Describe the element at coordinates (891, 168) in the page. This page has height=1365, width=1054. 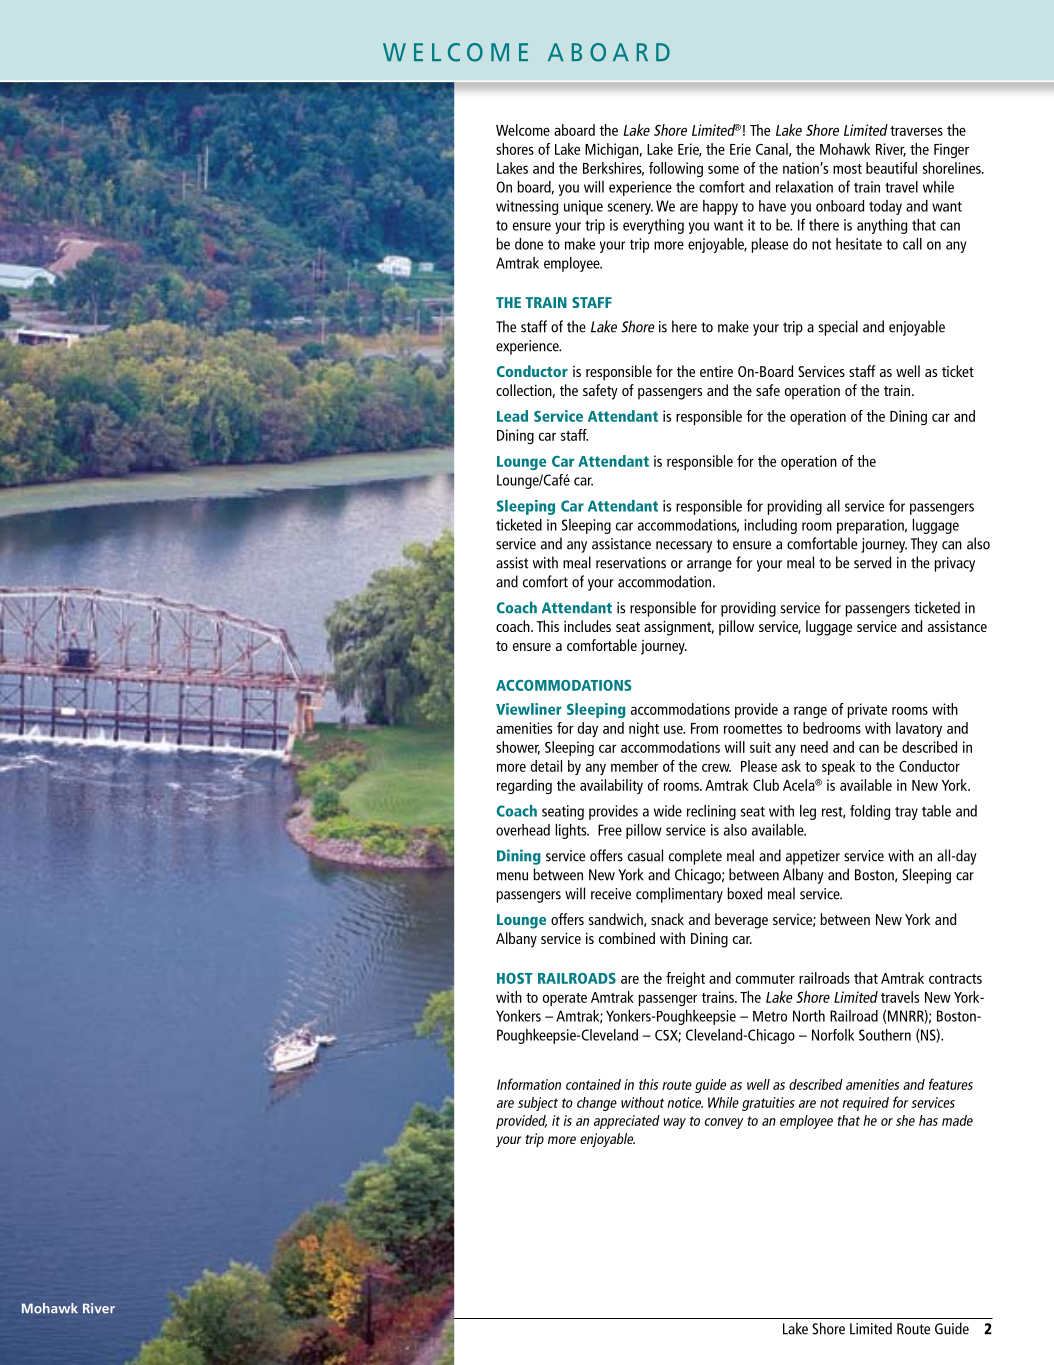
I see `beautiful` at that location.
